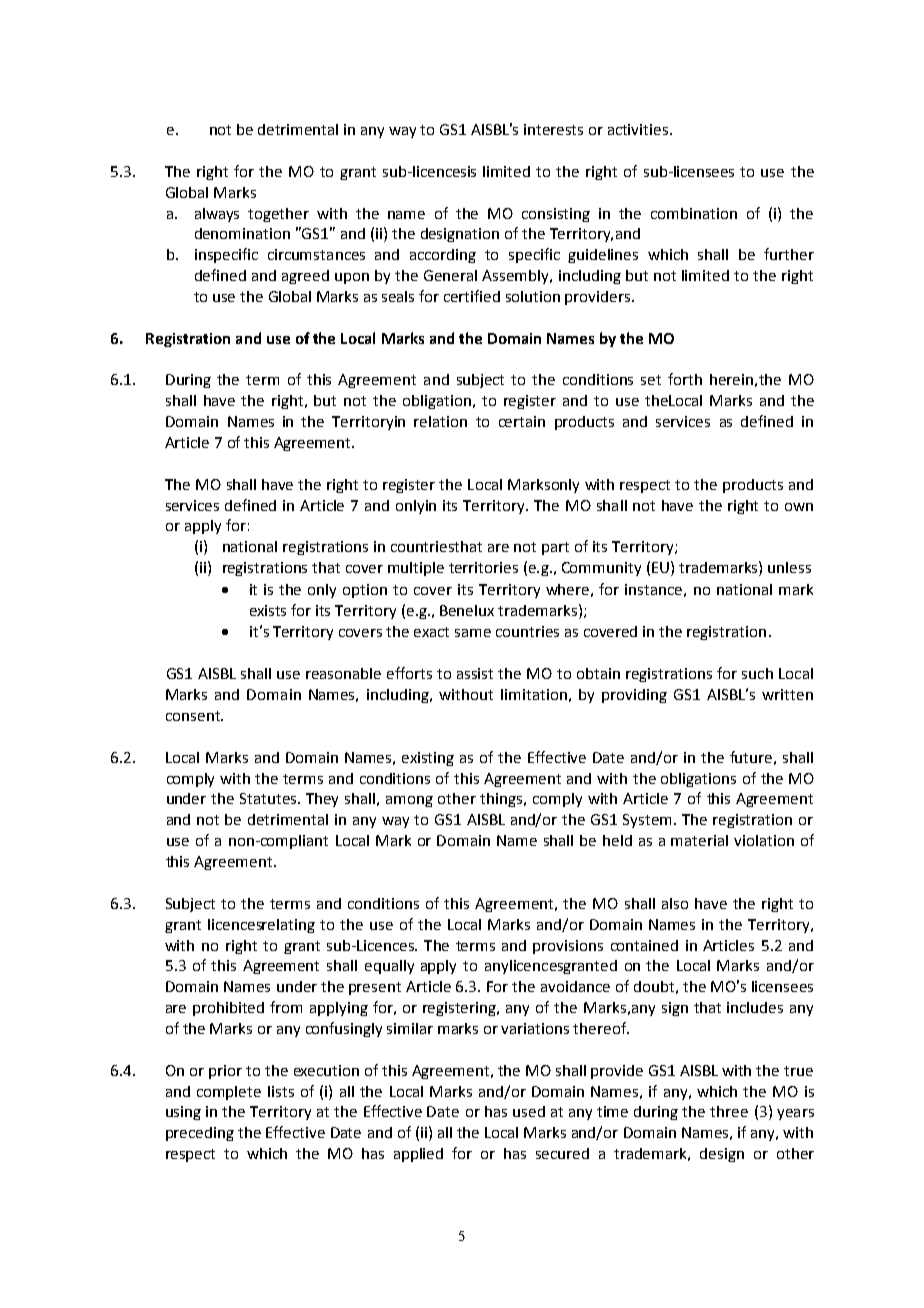  I want to click on combination, so click(694, 213).
